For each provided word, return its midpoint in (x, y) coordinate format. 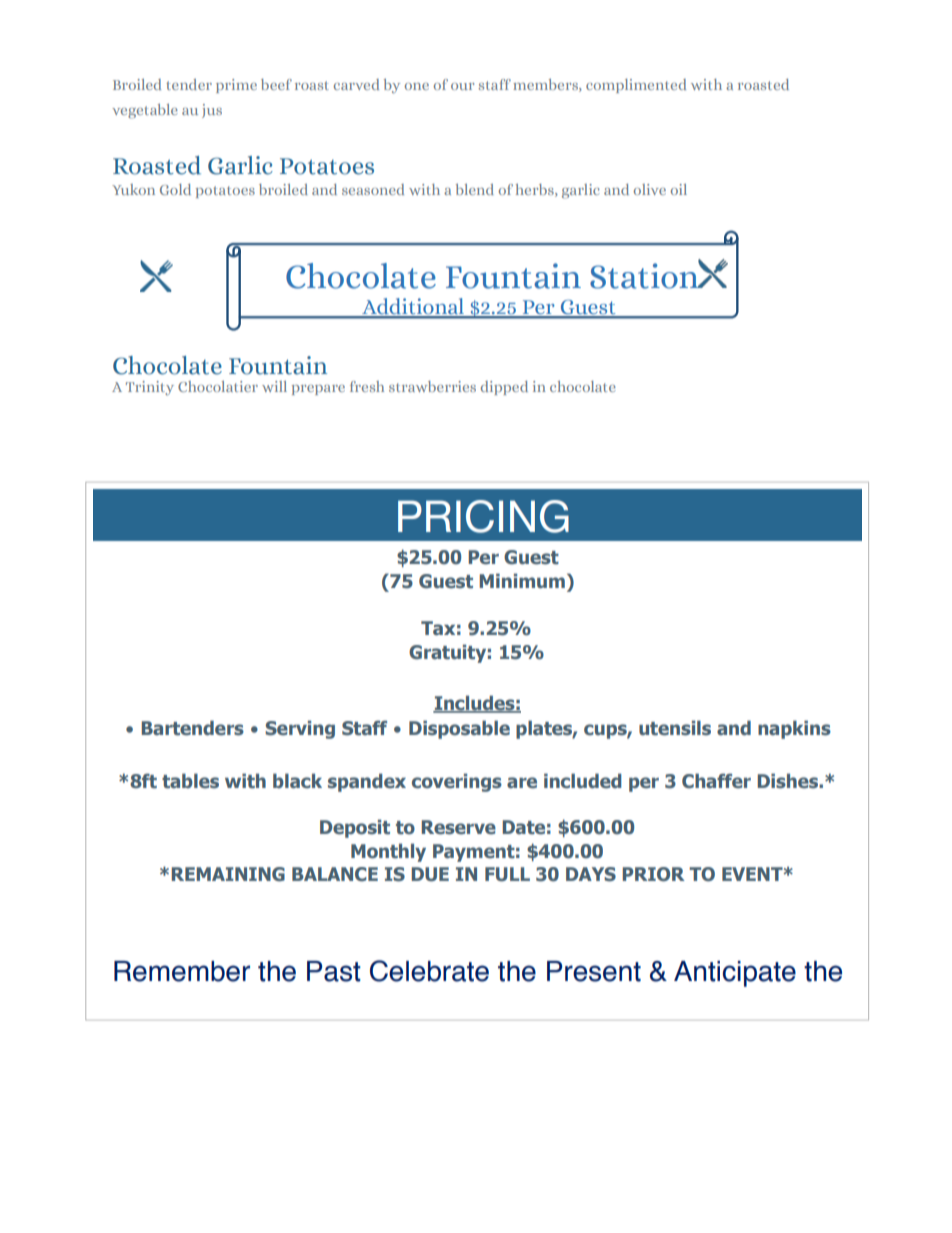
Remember (182, 971)
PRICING (483, 516)
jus (212, 111)
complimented (636, 86)
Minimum (522, 581)
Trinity (150, 388)
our (462, 86)
